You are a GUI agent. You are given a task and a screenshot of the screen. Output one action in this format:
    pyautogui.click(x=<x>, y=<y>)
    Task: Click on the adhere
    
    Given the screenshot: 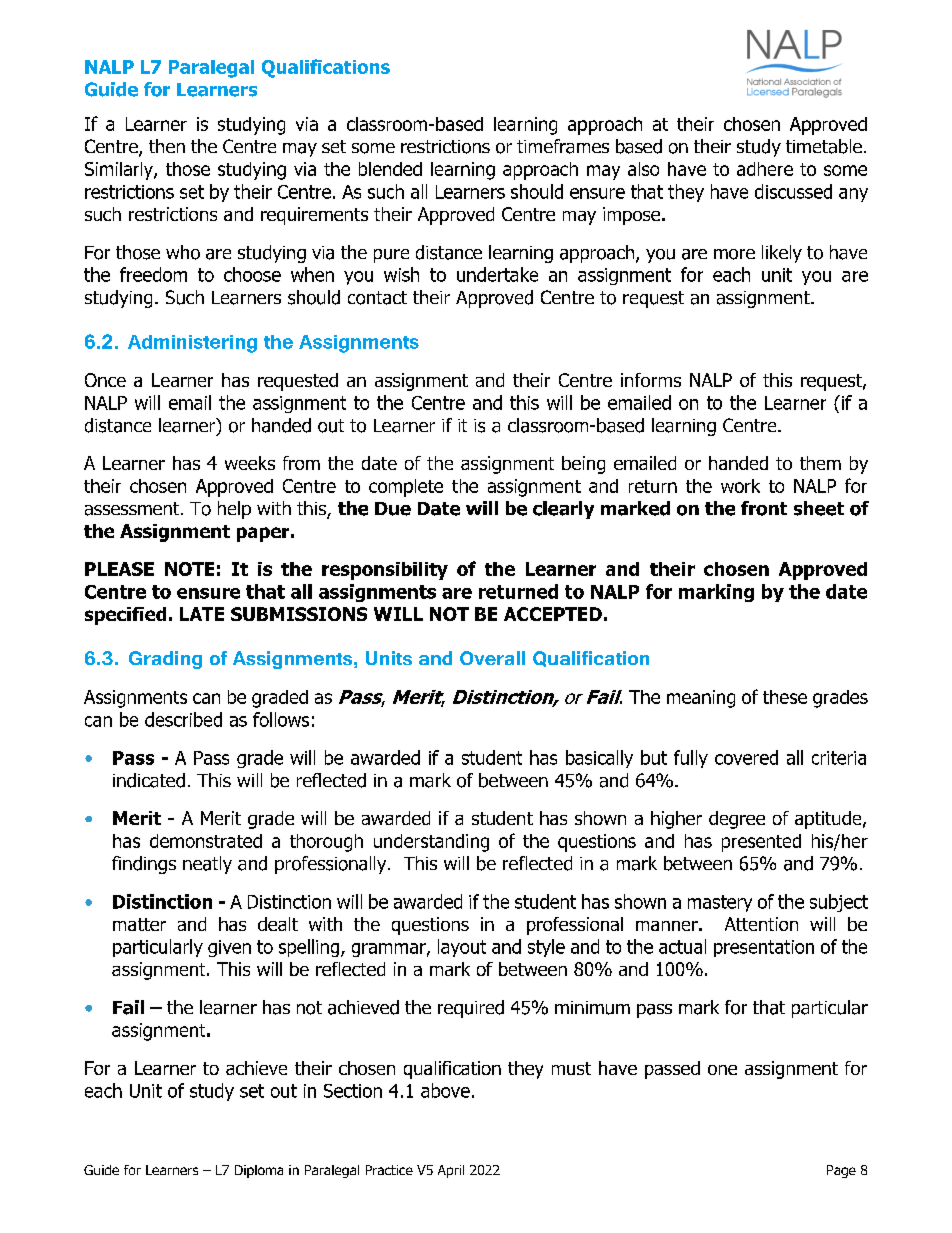 What is the action you would take?
    pyautogui.click(x=765, y=169)
